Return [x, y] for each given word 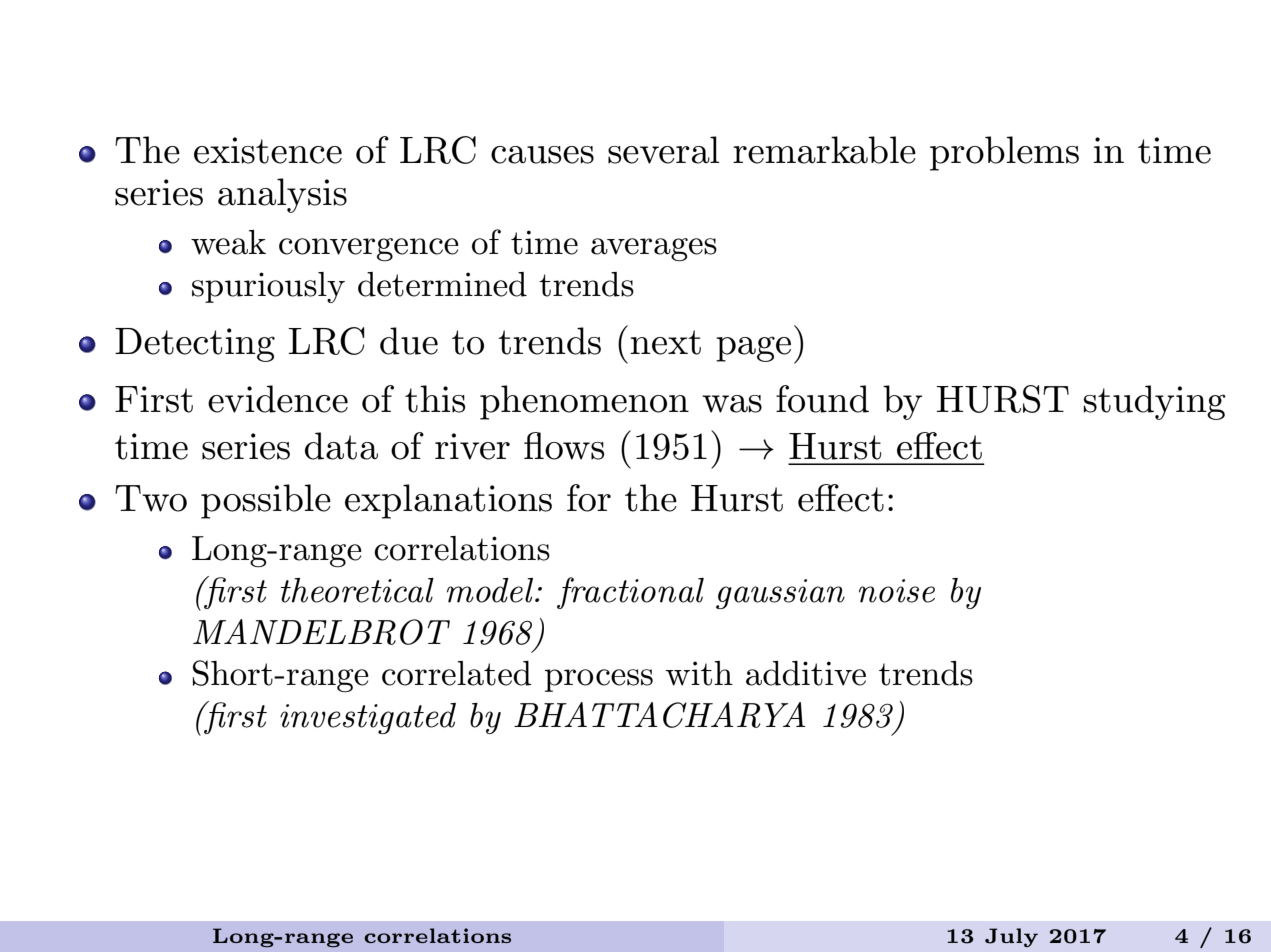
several [663, 150]
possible [266, 501]
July [1011, 937]
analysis [282, 195]
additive [806, 673]
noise [897, 591]
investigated [368, 718]
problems [1004, 153]
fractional [630, 593]
